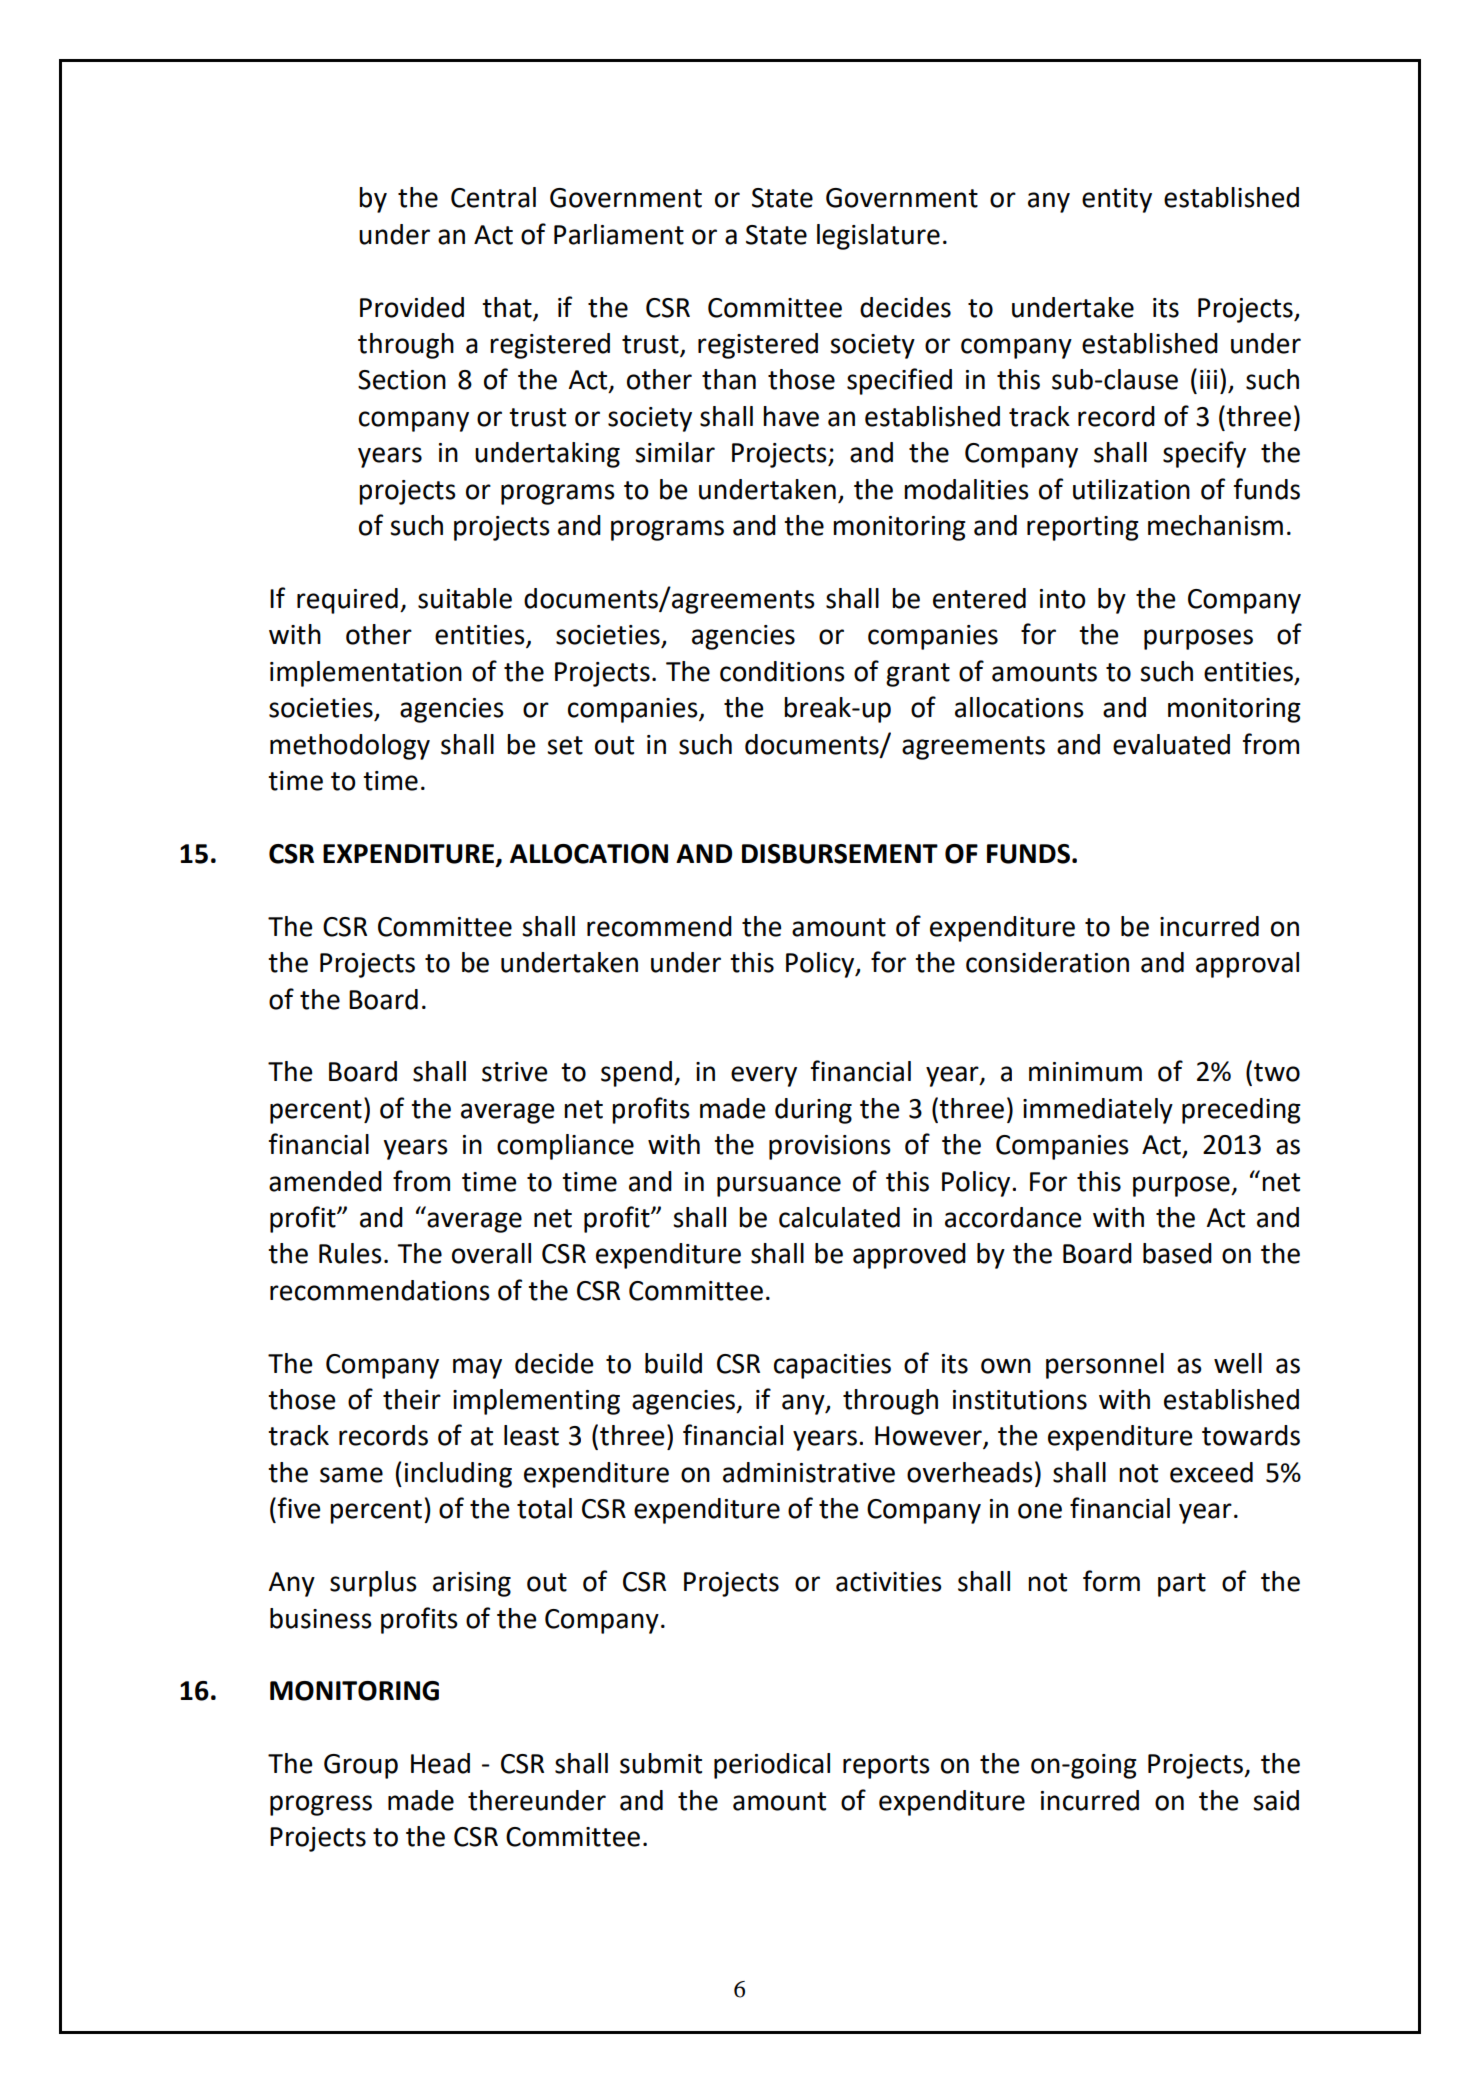 This document has height=2093, width=1480. Describe the element at coordinates (412, 307) in the document. I see `Provided` at that location.
